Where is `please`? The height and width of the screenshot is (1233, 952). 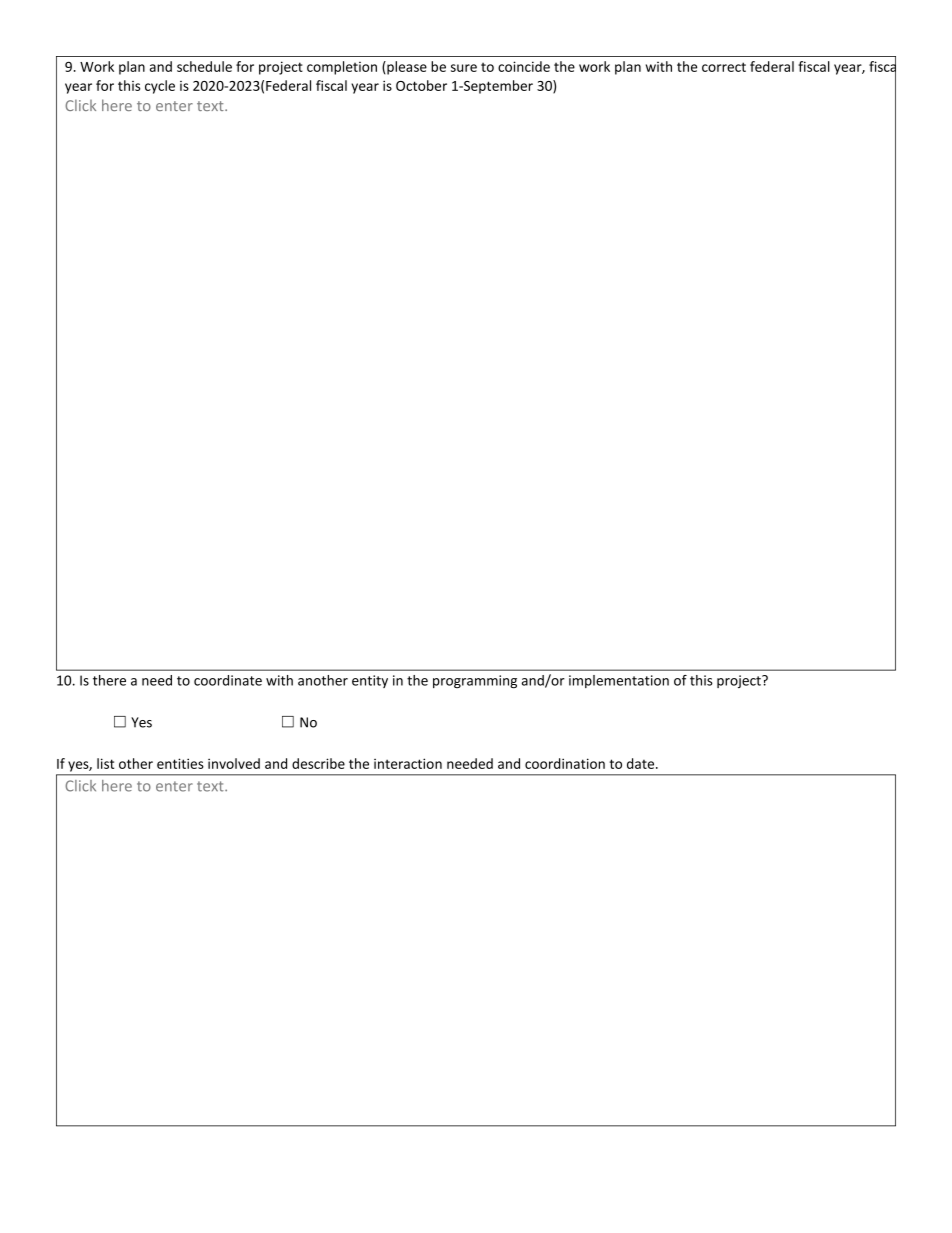 please is located at coordinates (406, 68).
